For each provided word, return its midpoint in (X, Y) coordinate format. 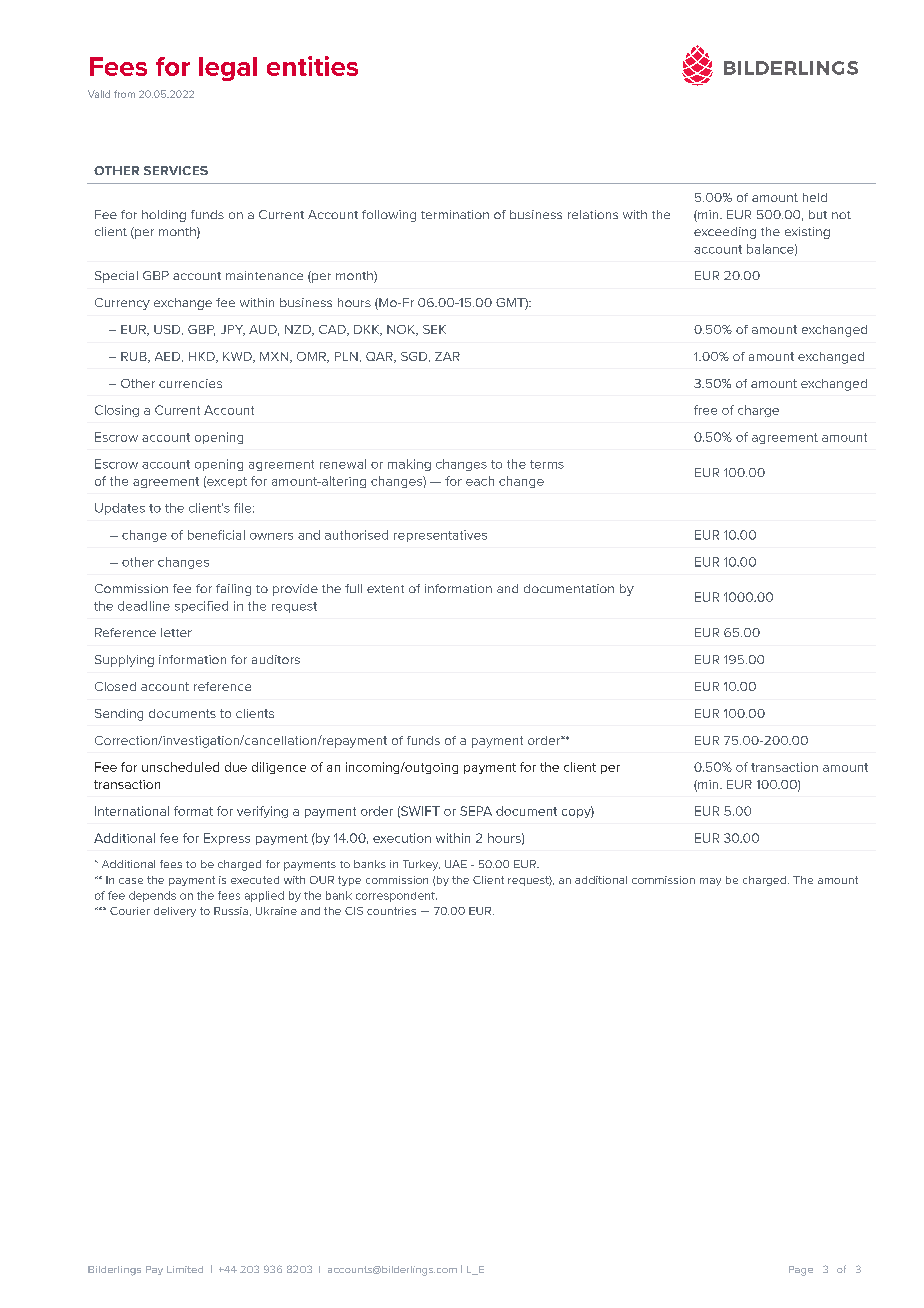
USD (168, 330)
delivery (175, 912)
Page (801, 1271)
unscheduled (180, 767)
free (705, 410)
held (815, 197)
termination (455, 214)
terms (547, 464)
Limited (185, 1269)
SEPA (476, 811)
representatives (440, 536)
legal (228, 69)
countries (391, 911)
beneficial (216, 535)
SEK (434, 329)
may (710, 882)
